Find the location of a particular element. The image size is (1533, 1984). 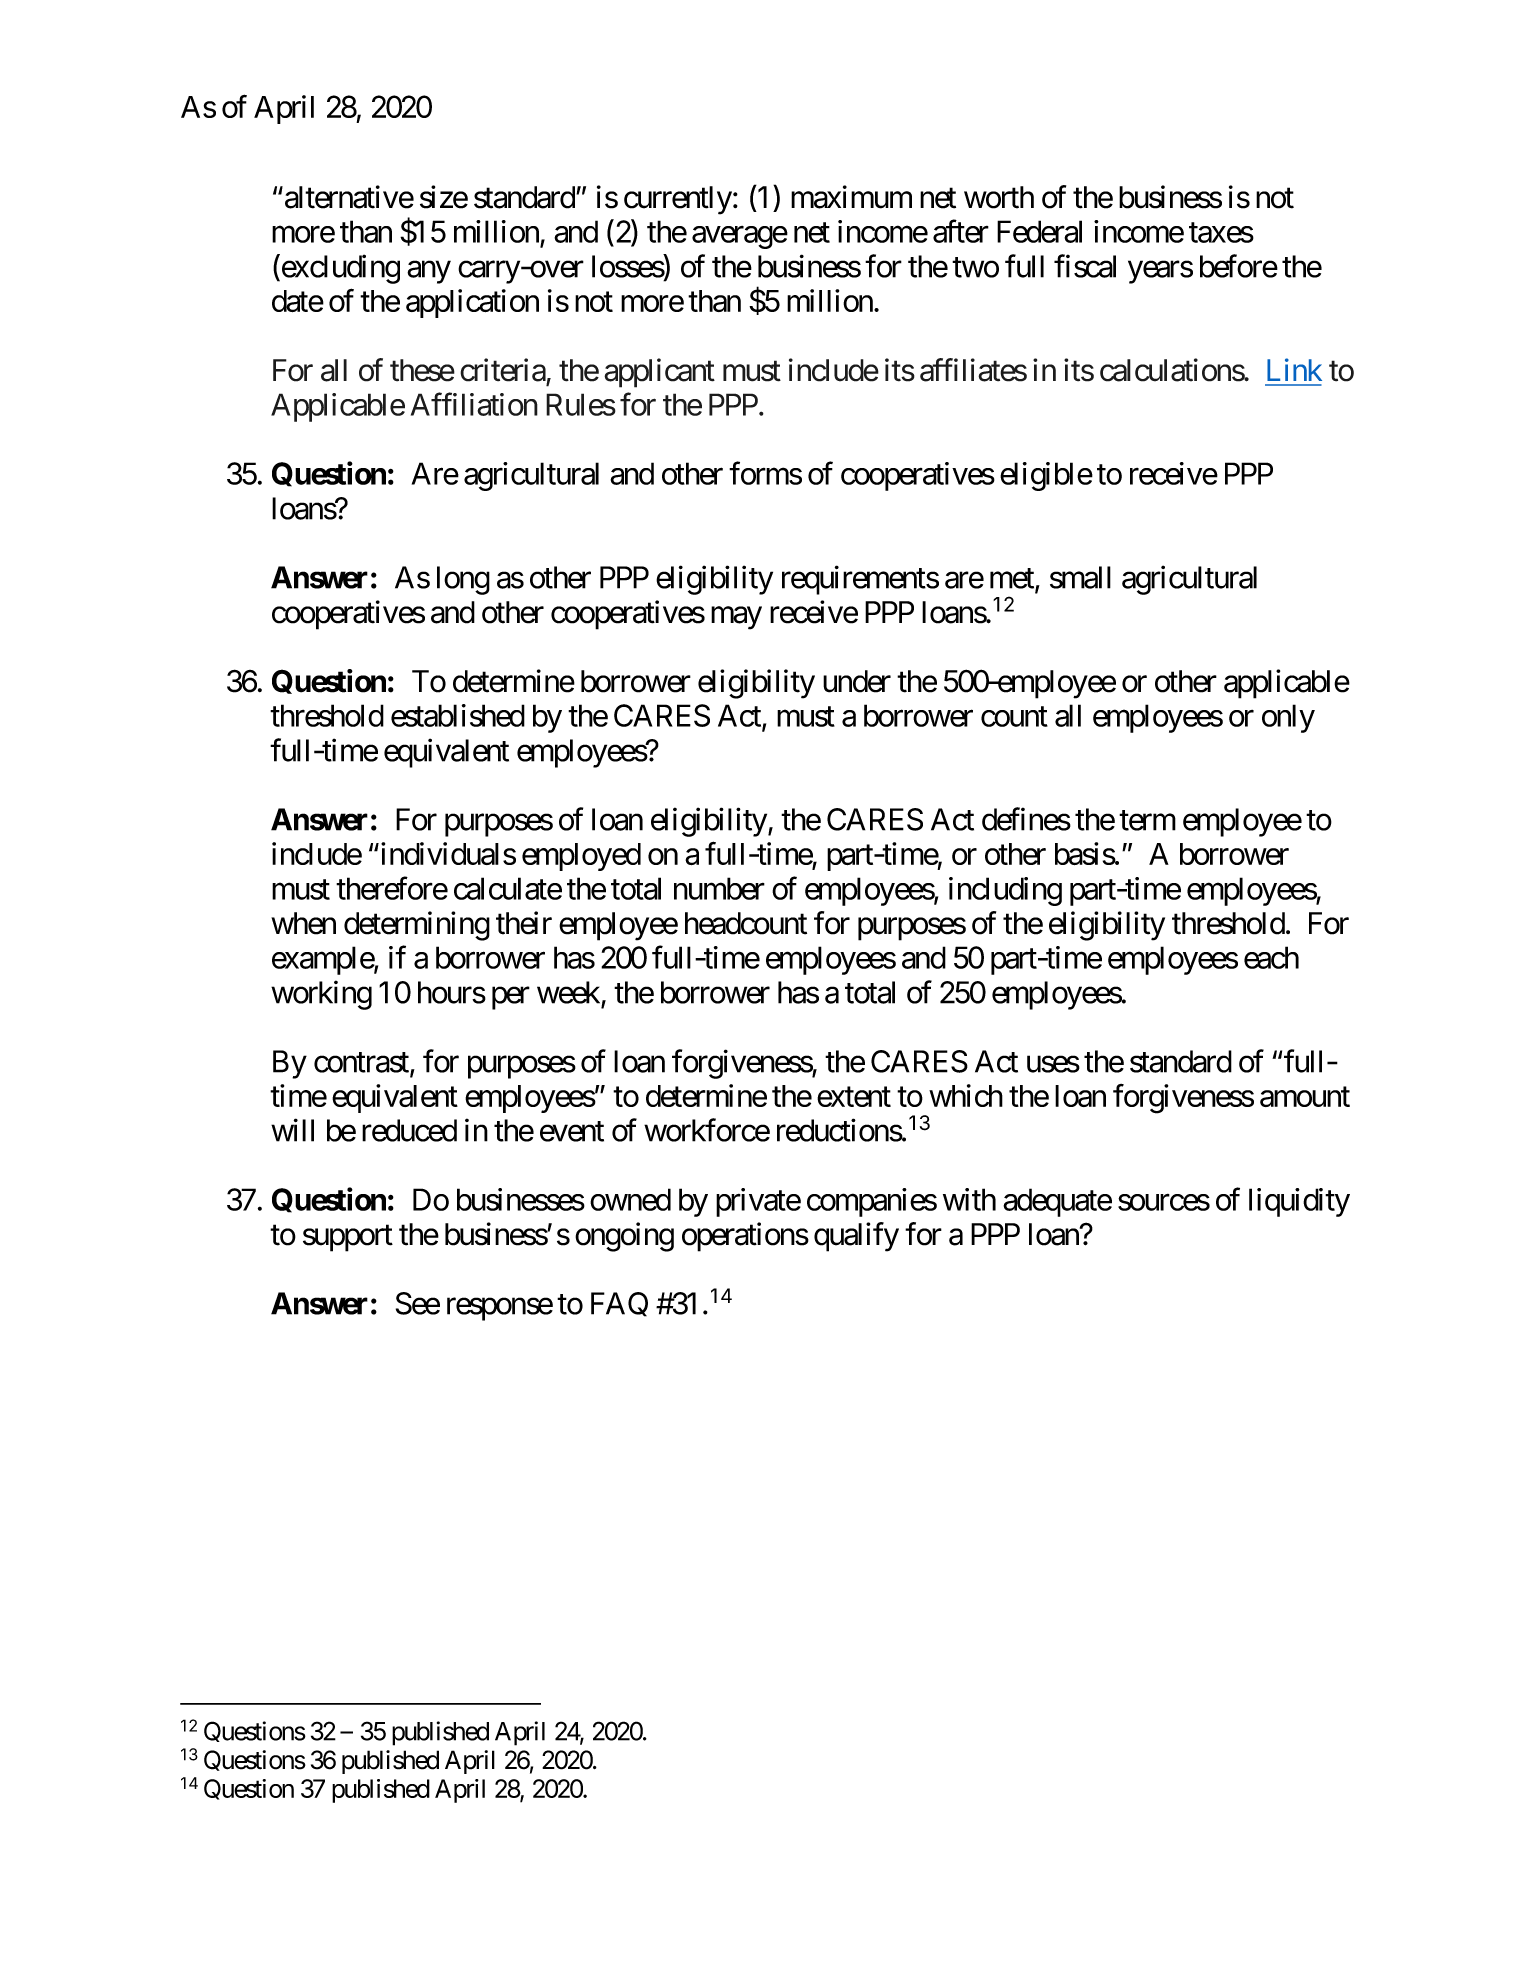

amount is located at coordinates (1305, 1097).
